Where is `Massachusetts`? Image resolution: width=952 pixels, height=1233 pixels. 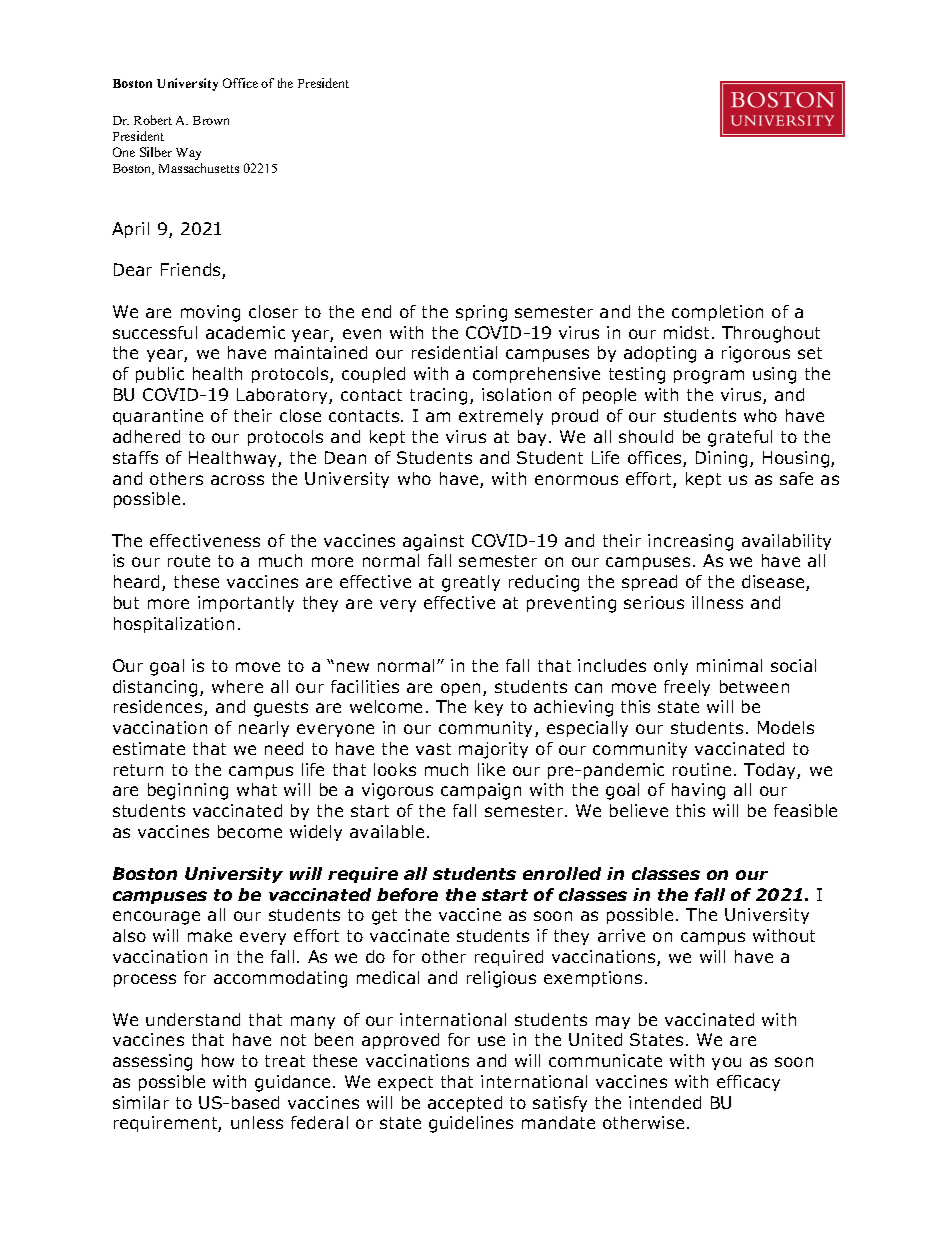 Massachusetts is located at coordinates (199, 168).
